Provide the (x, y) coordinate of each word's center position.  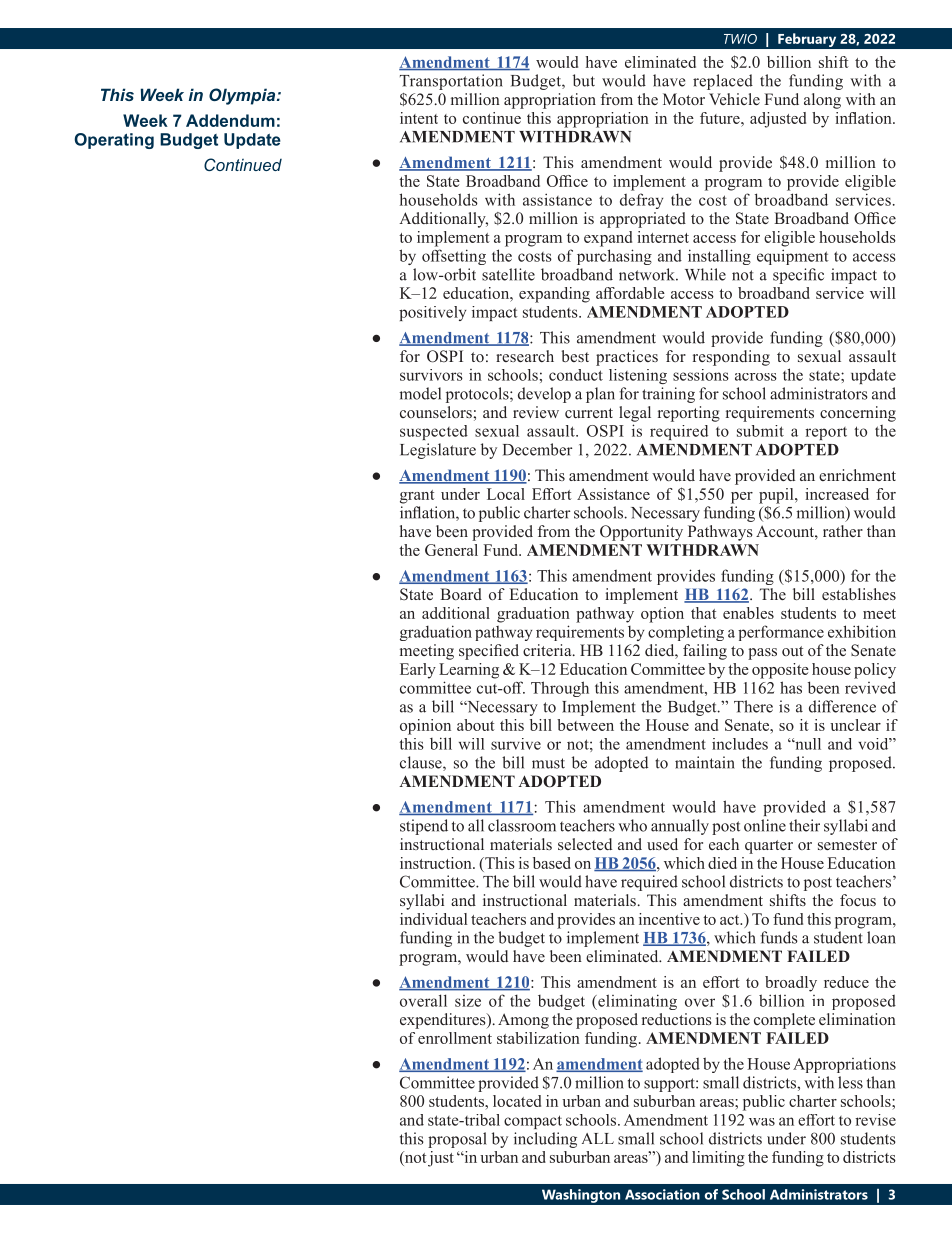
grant (417, 497)
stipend (424, 827)
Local (506, 494)
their (804, 825)
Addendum (230, 120)
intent (419, 118)
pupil (777, 496)
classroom (522, 825)
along (822, 101)
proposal (457, 1140)
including (545, 1140)
